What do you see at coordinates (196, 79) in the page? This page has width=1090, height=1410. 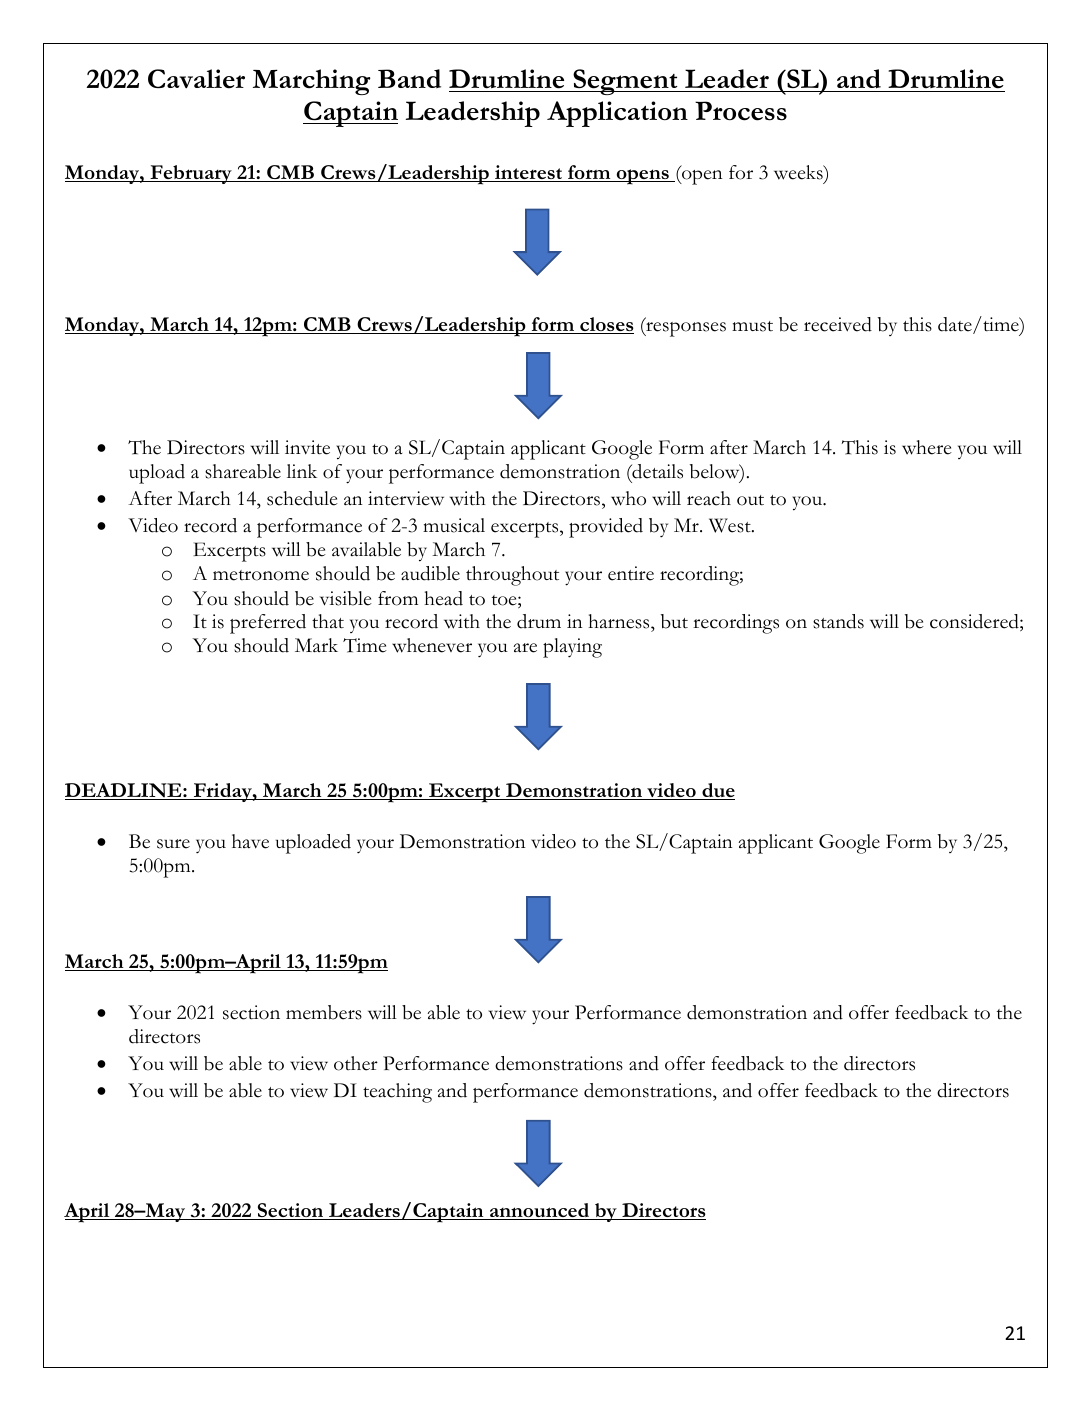 I see `Cavalier` at bounding box center [196, 79].
